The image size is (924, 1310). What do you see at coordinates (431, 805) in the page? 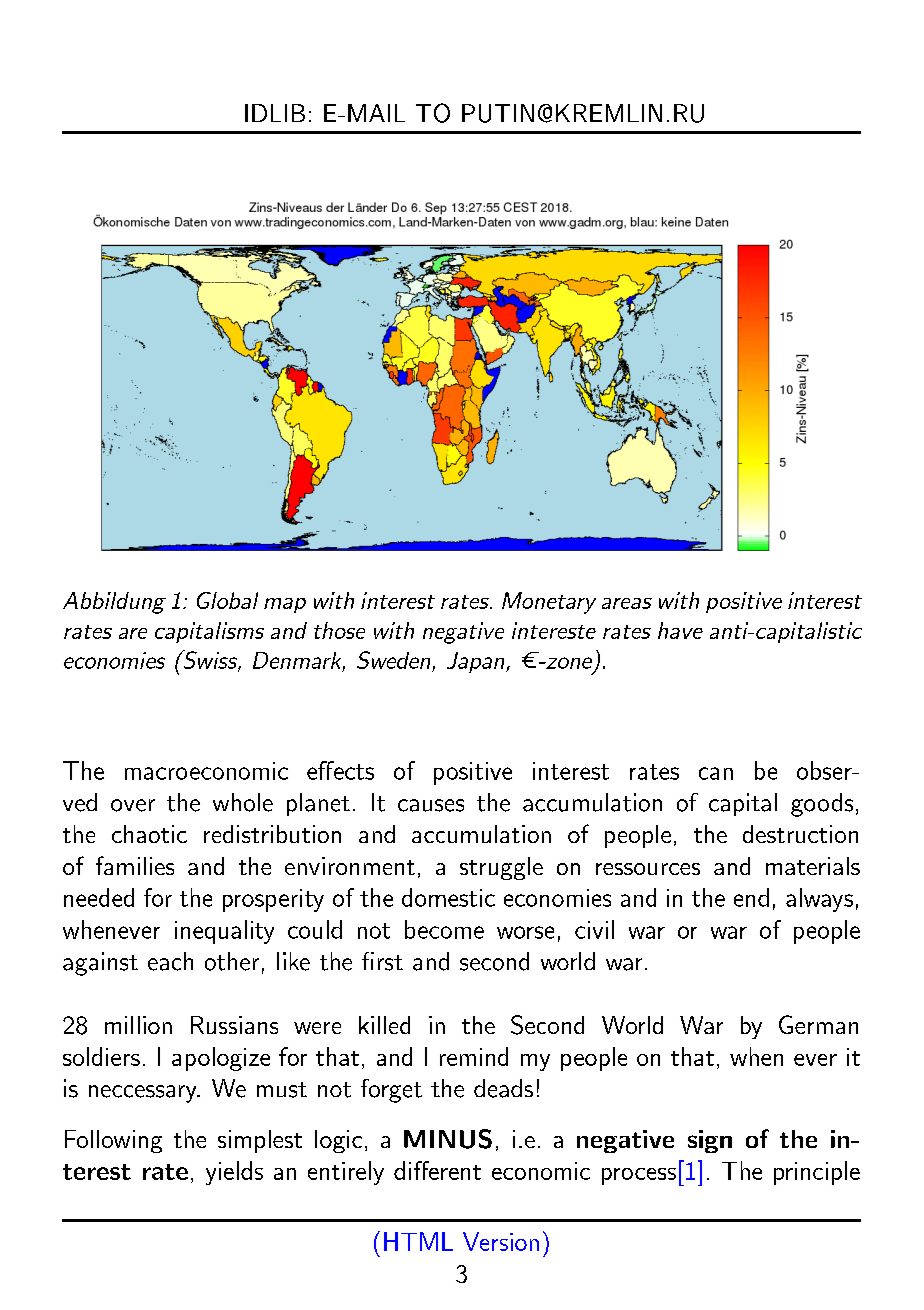
I see `causes` at bounding box center [431, 805].
